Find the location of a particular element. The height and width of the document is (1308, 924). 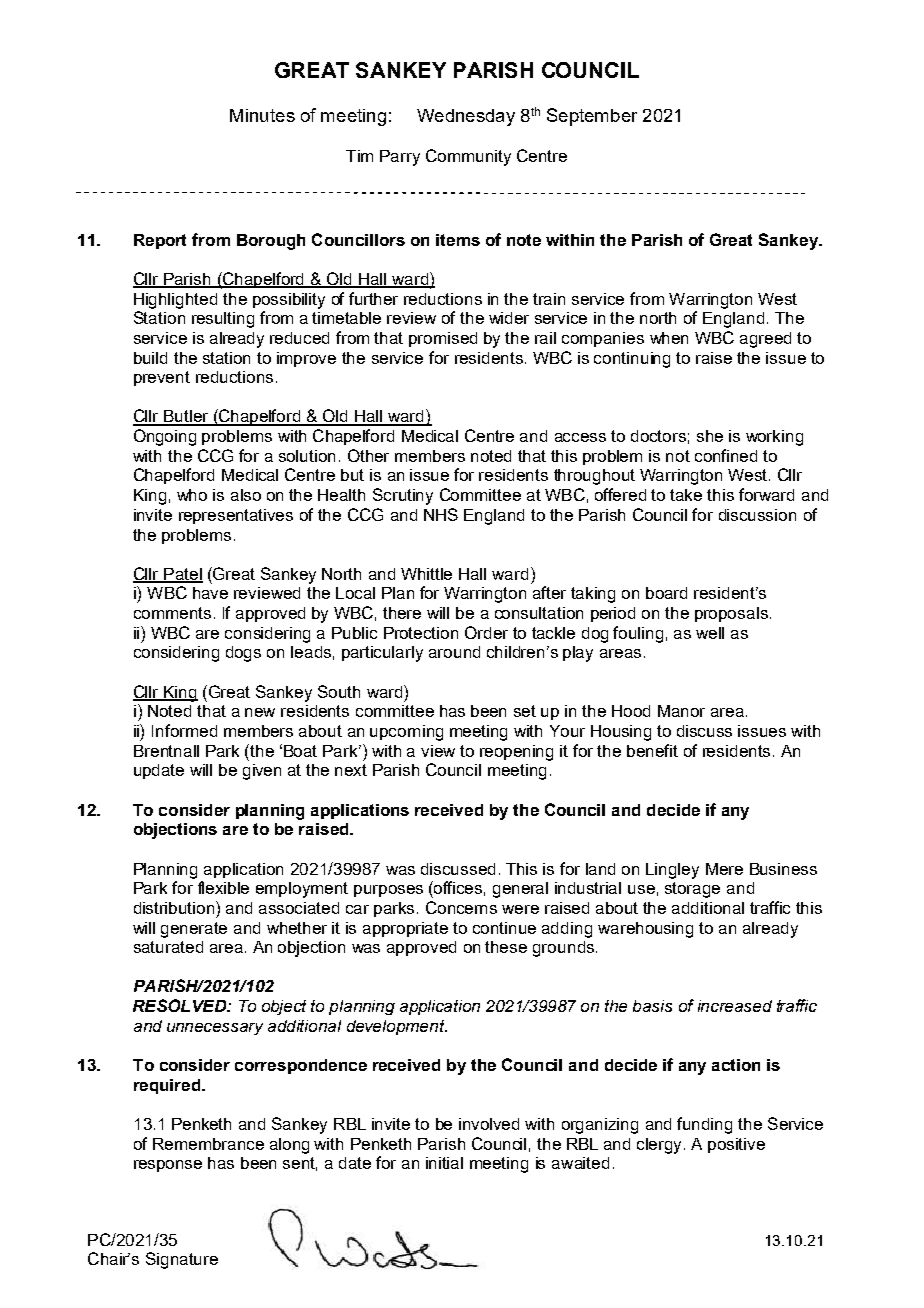

September is located at coordinates (592, 117).
